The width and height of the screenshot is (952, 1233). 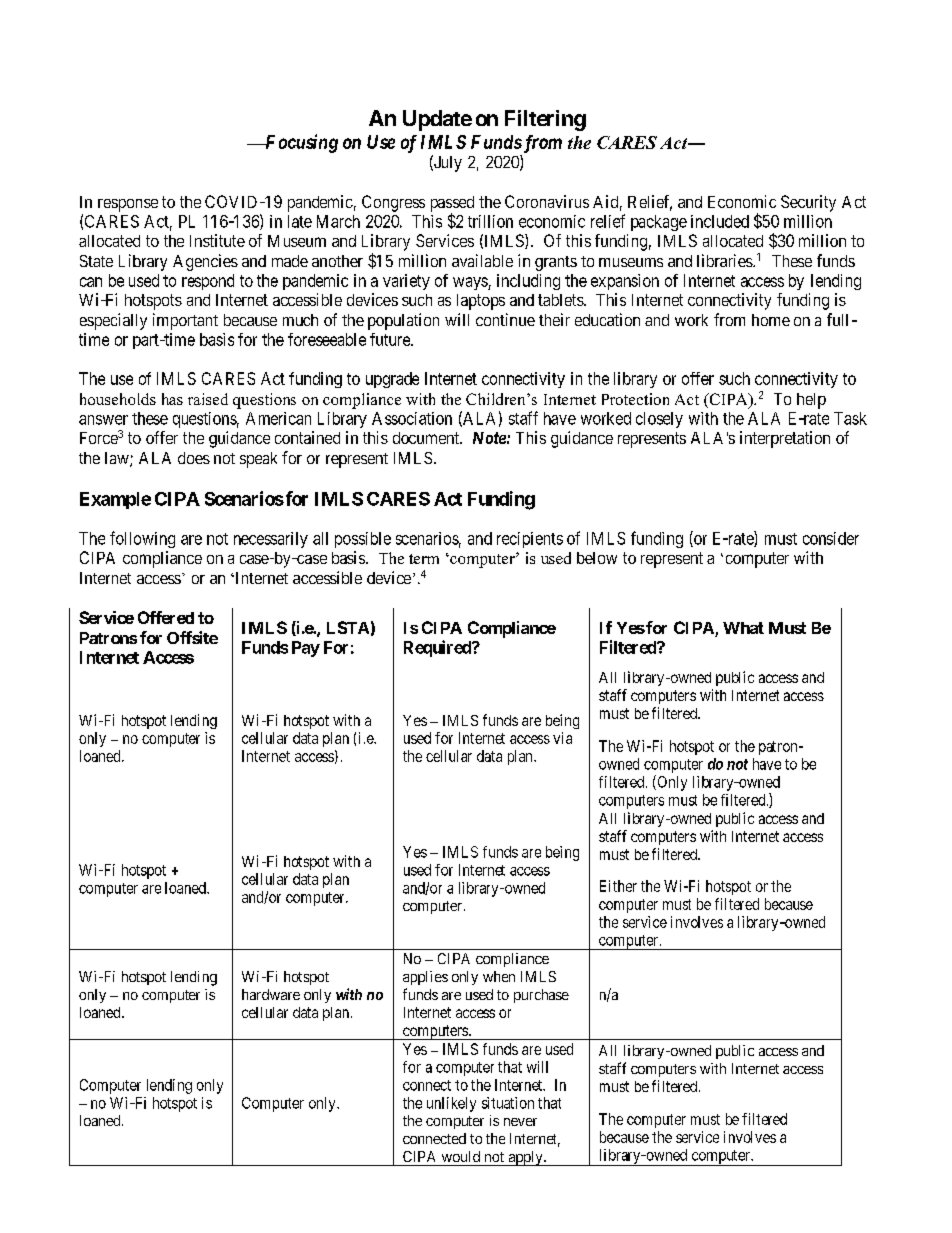 What do you see at coordinates (438, 648) in the screenshot?
I see `Required` at bounding box center [438, 648].
